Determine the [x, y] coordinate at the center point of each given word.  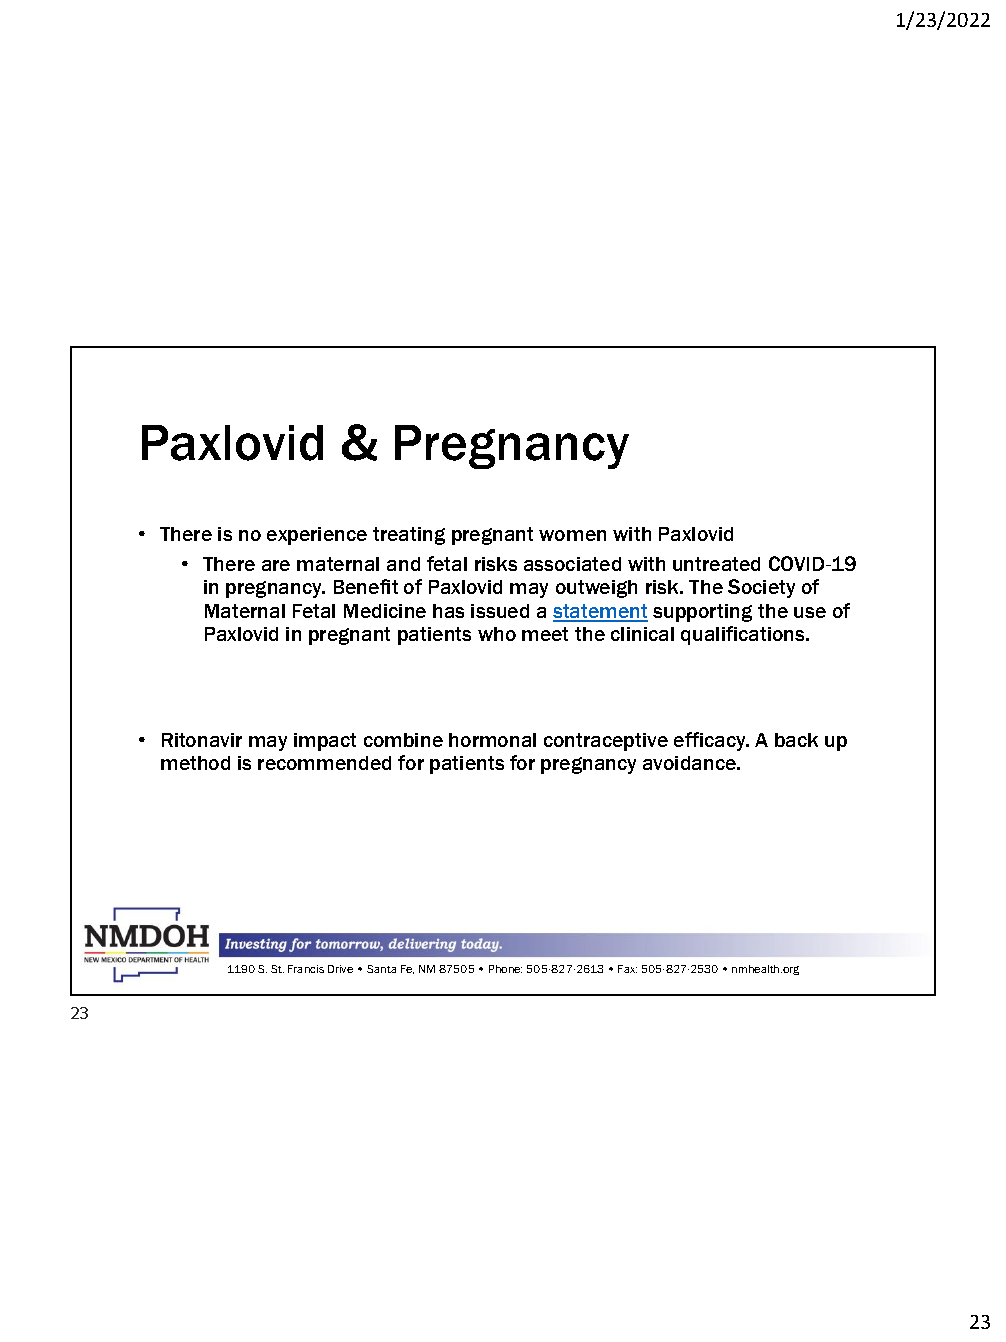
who [497, 634]
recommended [324, 763]
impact [325, 742]
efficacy [711, 741]
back [796, 740]
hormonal [492, 740]
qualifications [744, 635]
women [572, 535]
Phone [505, 969]
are [276, 565]
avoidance [690, 763]
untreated [716, 564]
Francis [306, 969]
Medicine [385, 611]
